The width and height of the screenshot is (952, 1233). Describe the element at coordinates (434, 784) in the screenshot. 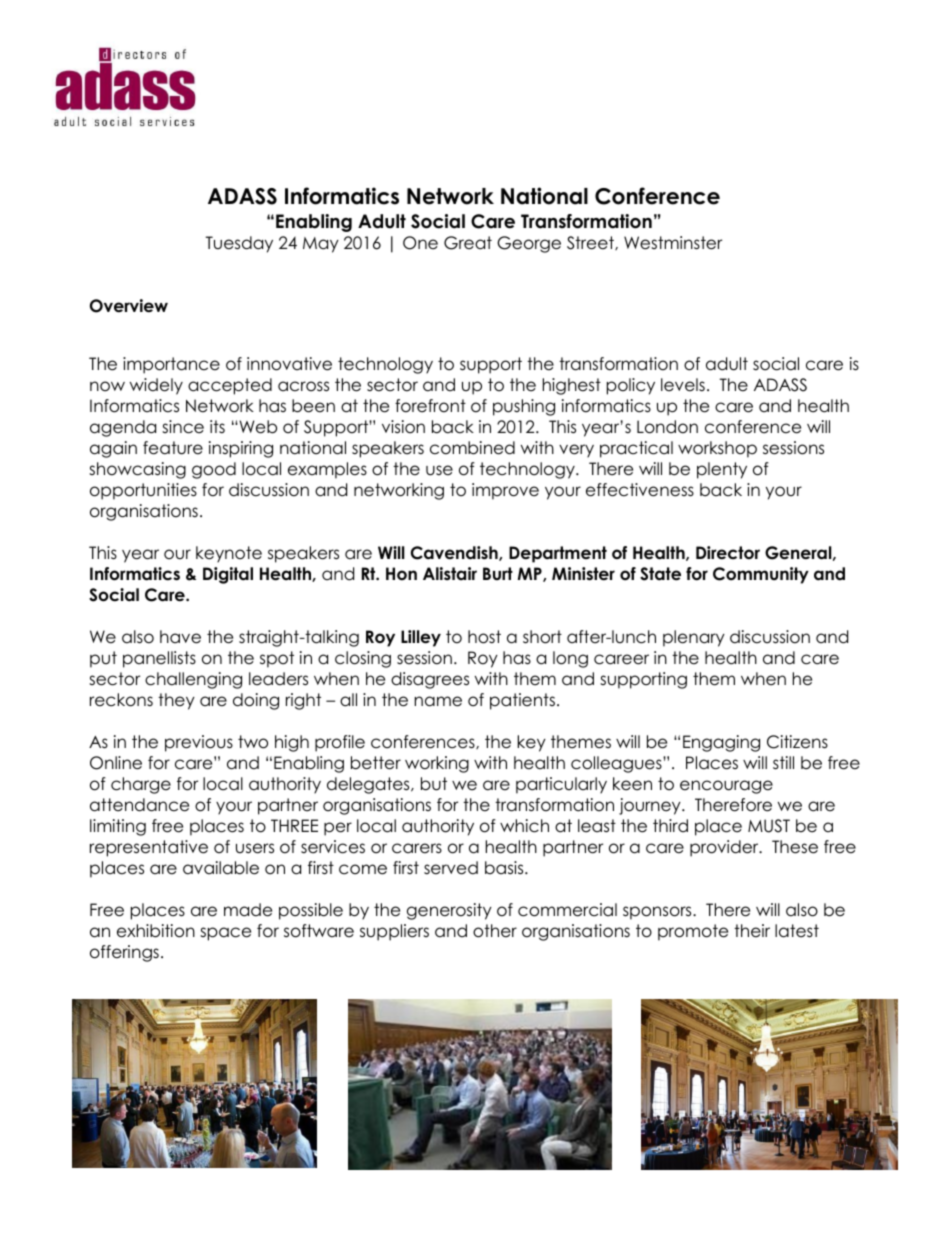

I see `but` at that location.
